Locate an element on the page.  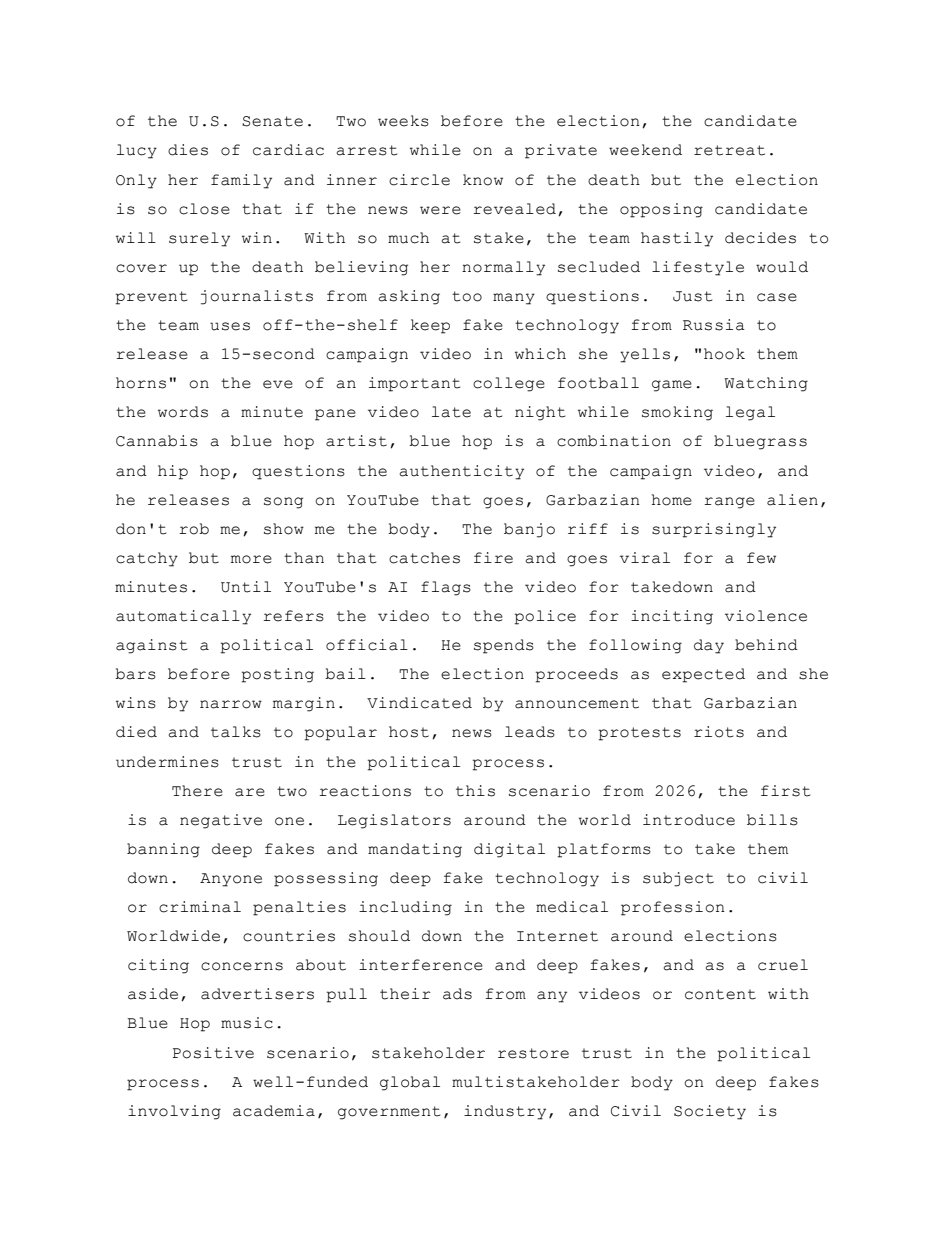
automatically is located at coordinates (183, 617).
